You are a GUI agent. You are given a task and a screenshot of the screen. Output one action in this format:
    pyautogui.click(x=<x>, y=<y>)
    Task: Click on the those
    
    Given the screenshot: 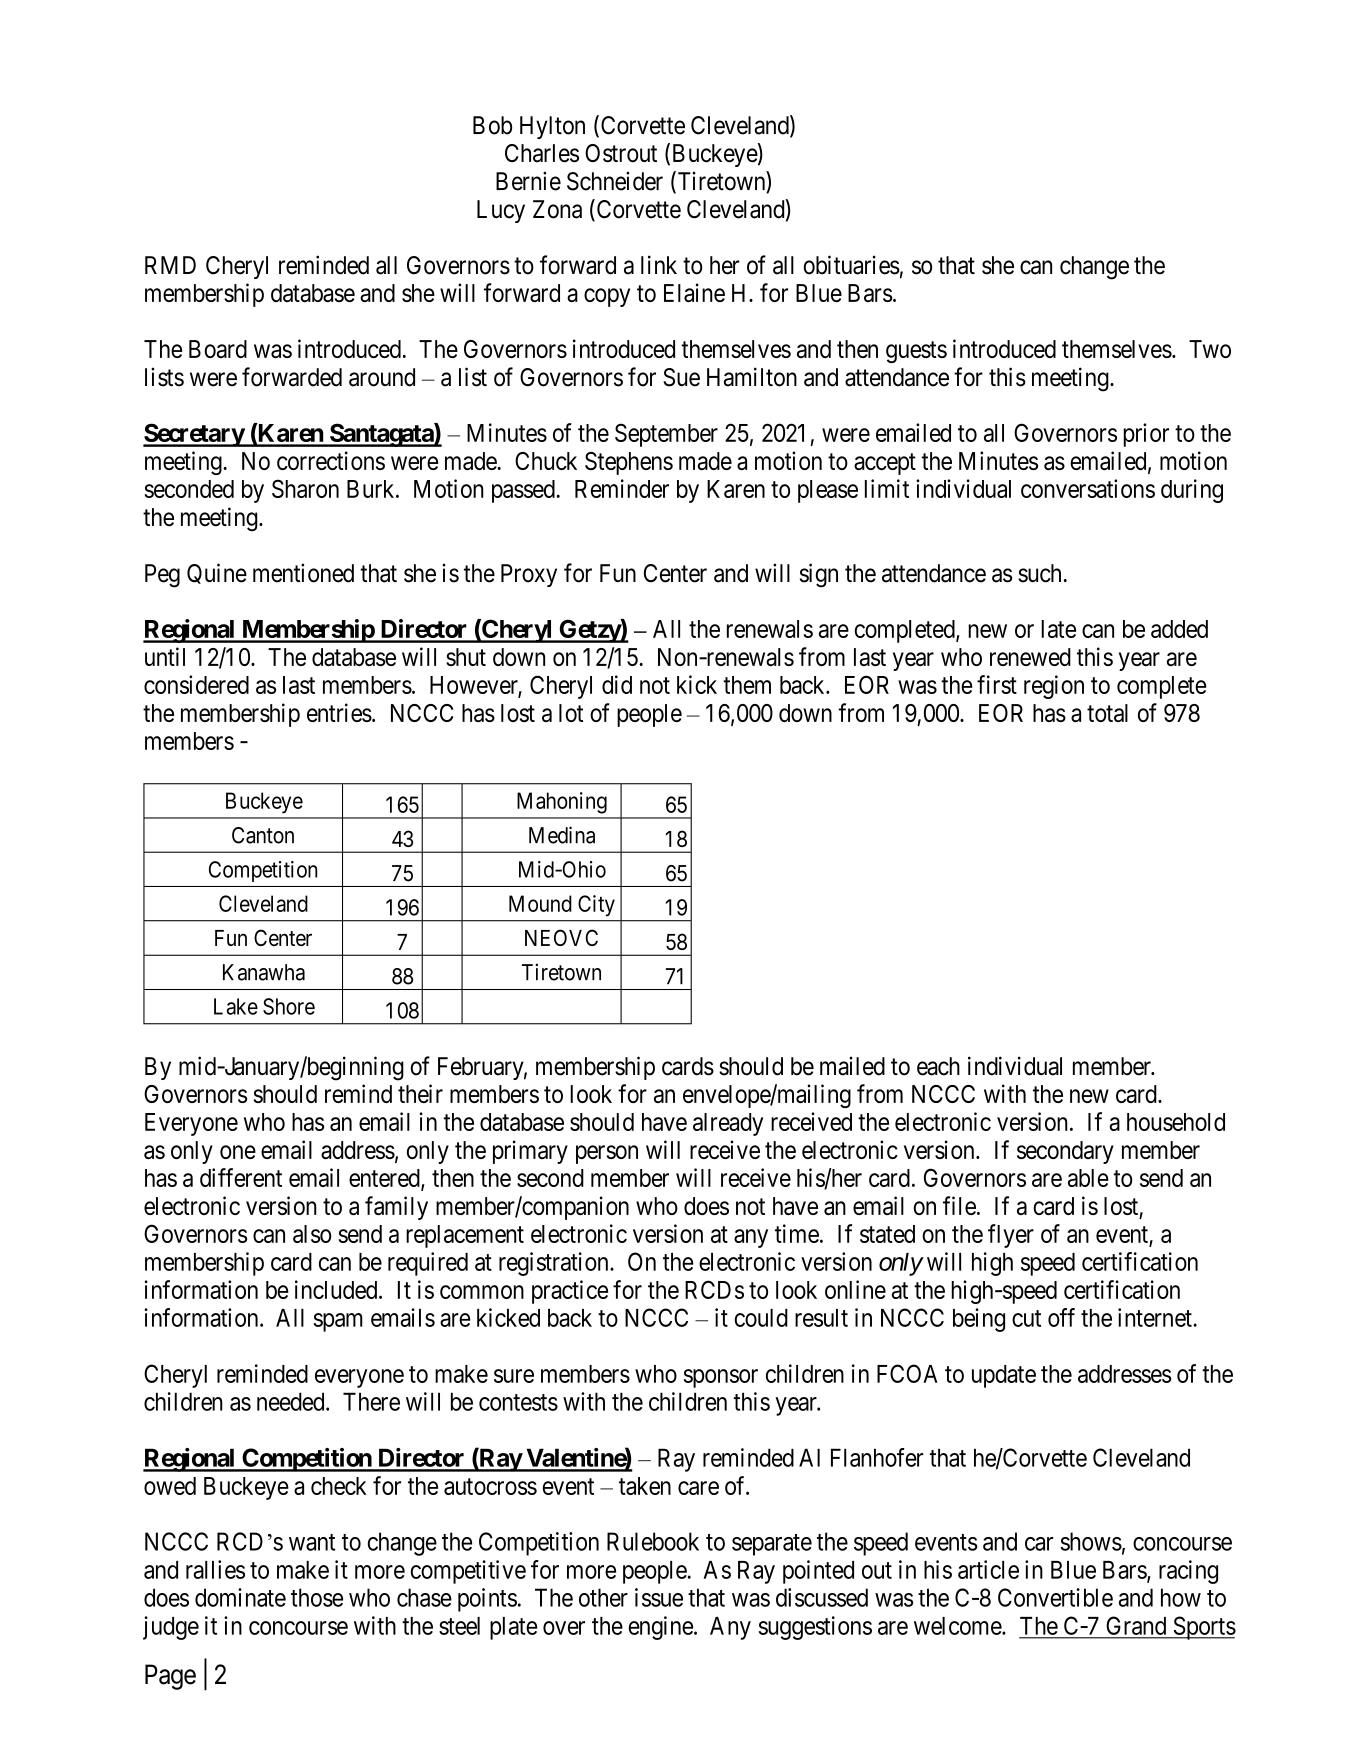 What is the action you would take?
    pyautogui.click(x=317, y=1597)
